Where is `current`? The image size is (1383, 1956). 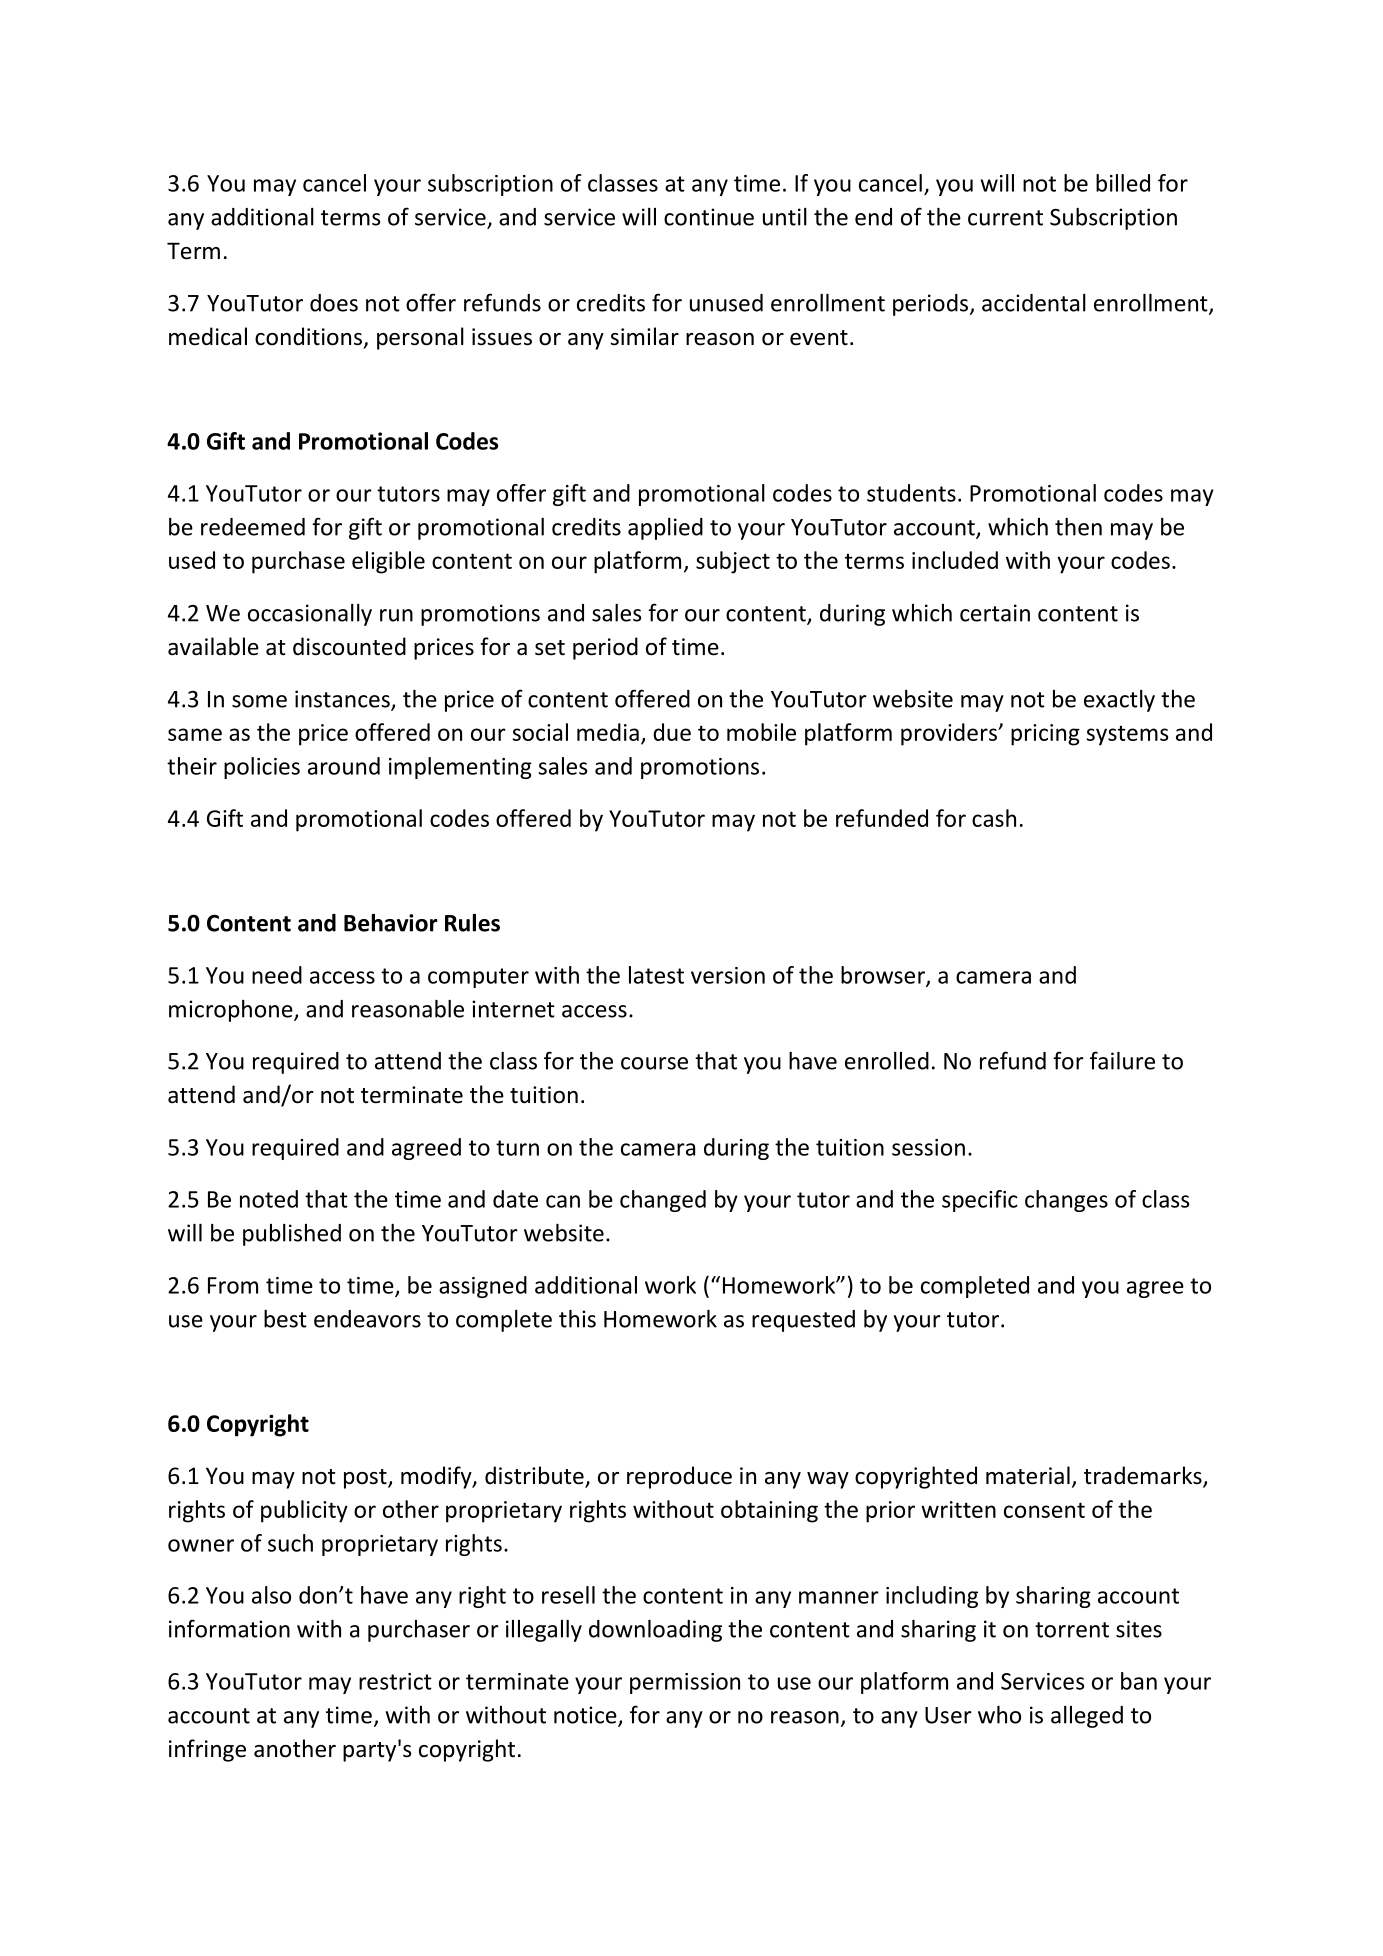 current is located at coordinates (1005, 218).
